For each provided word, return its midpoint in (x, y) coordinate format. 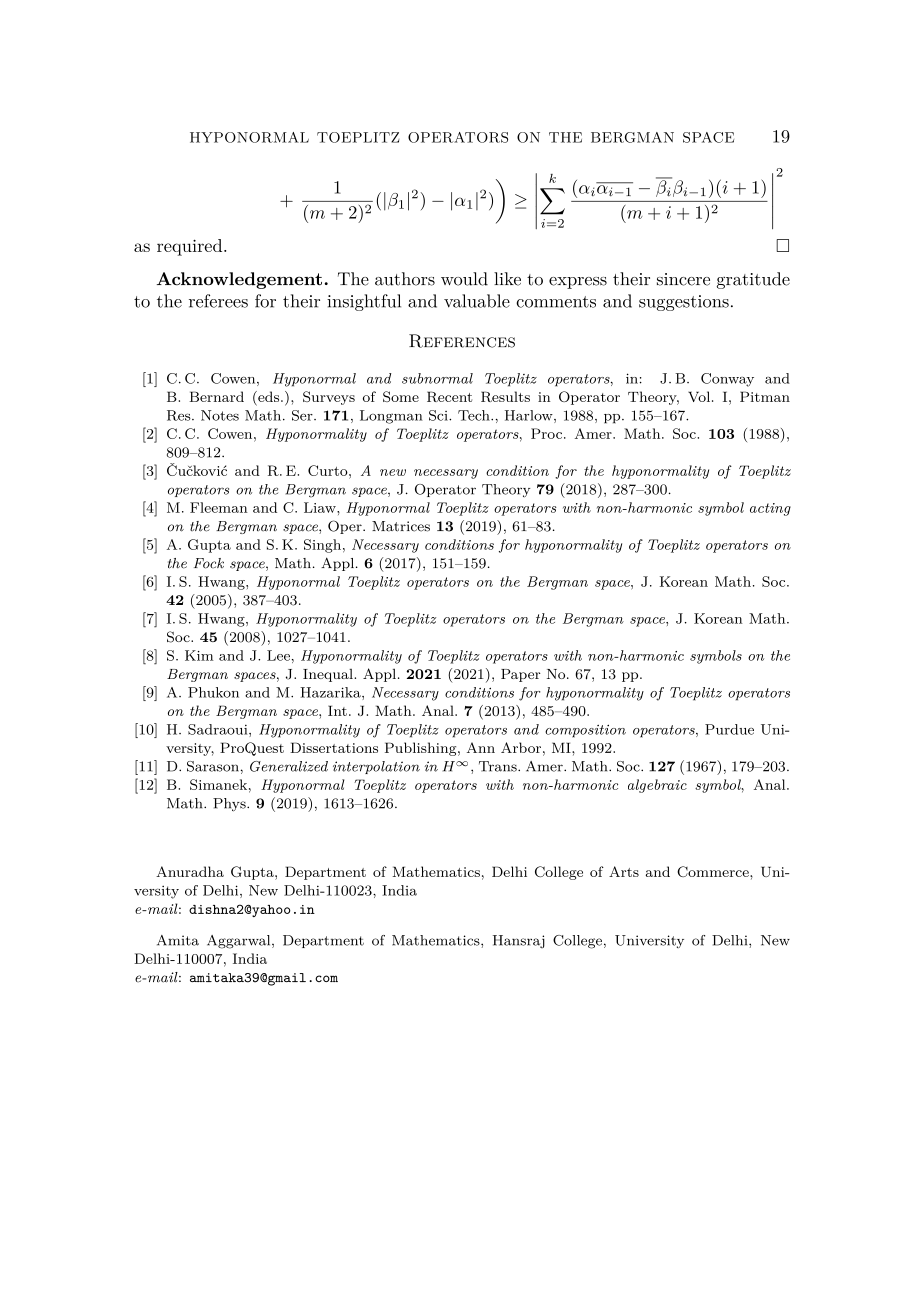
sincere (683, 279)
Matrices (401, 526)
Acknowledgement (239, 280)
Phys (230, 805)
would (464, 279)
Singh (322, 546)
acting (770, 509)
